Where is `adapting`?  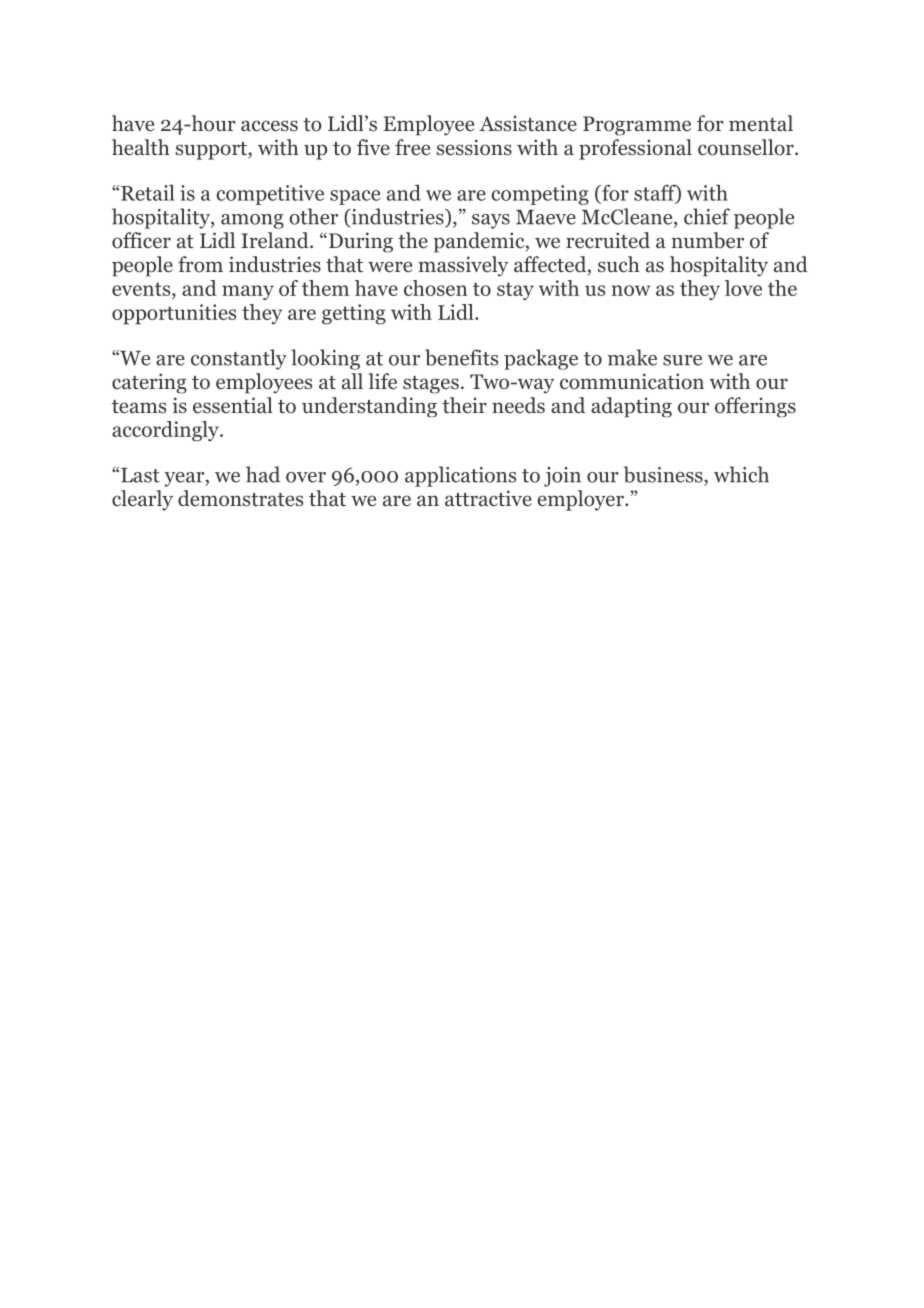 adapting is located at coordinates (631, 407).
